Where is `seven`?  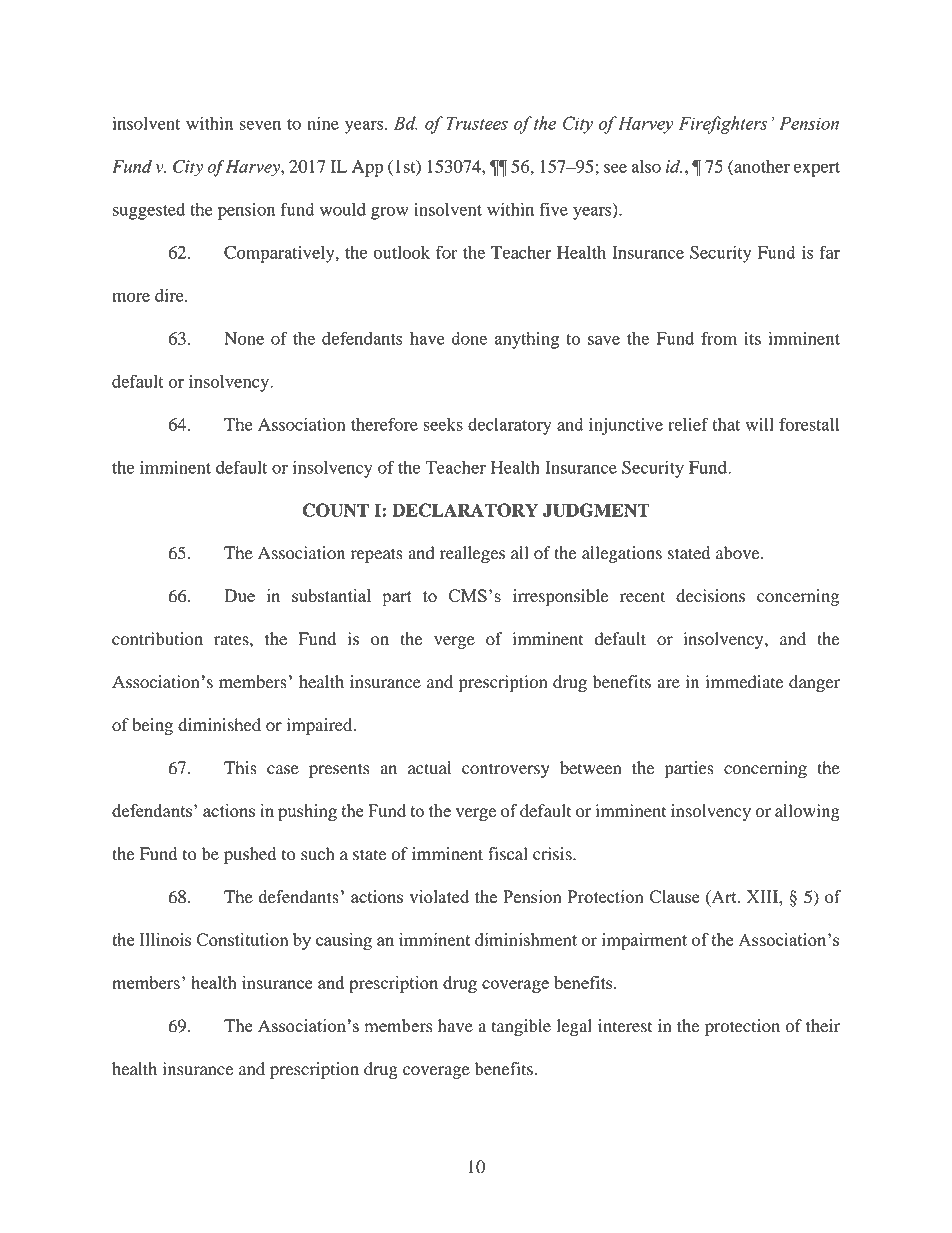
seven is located at coordinates (260, 125).
